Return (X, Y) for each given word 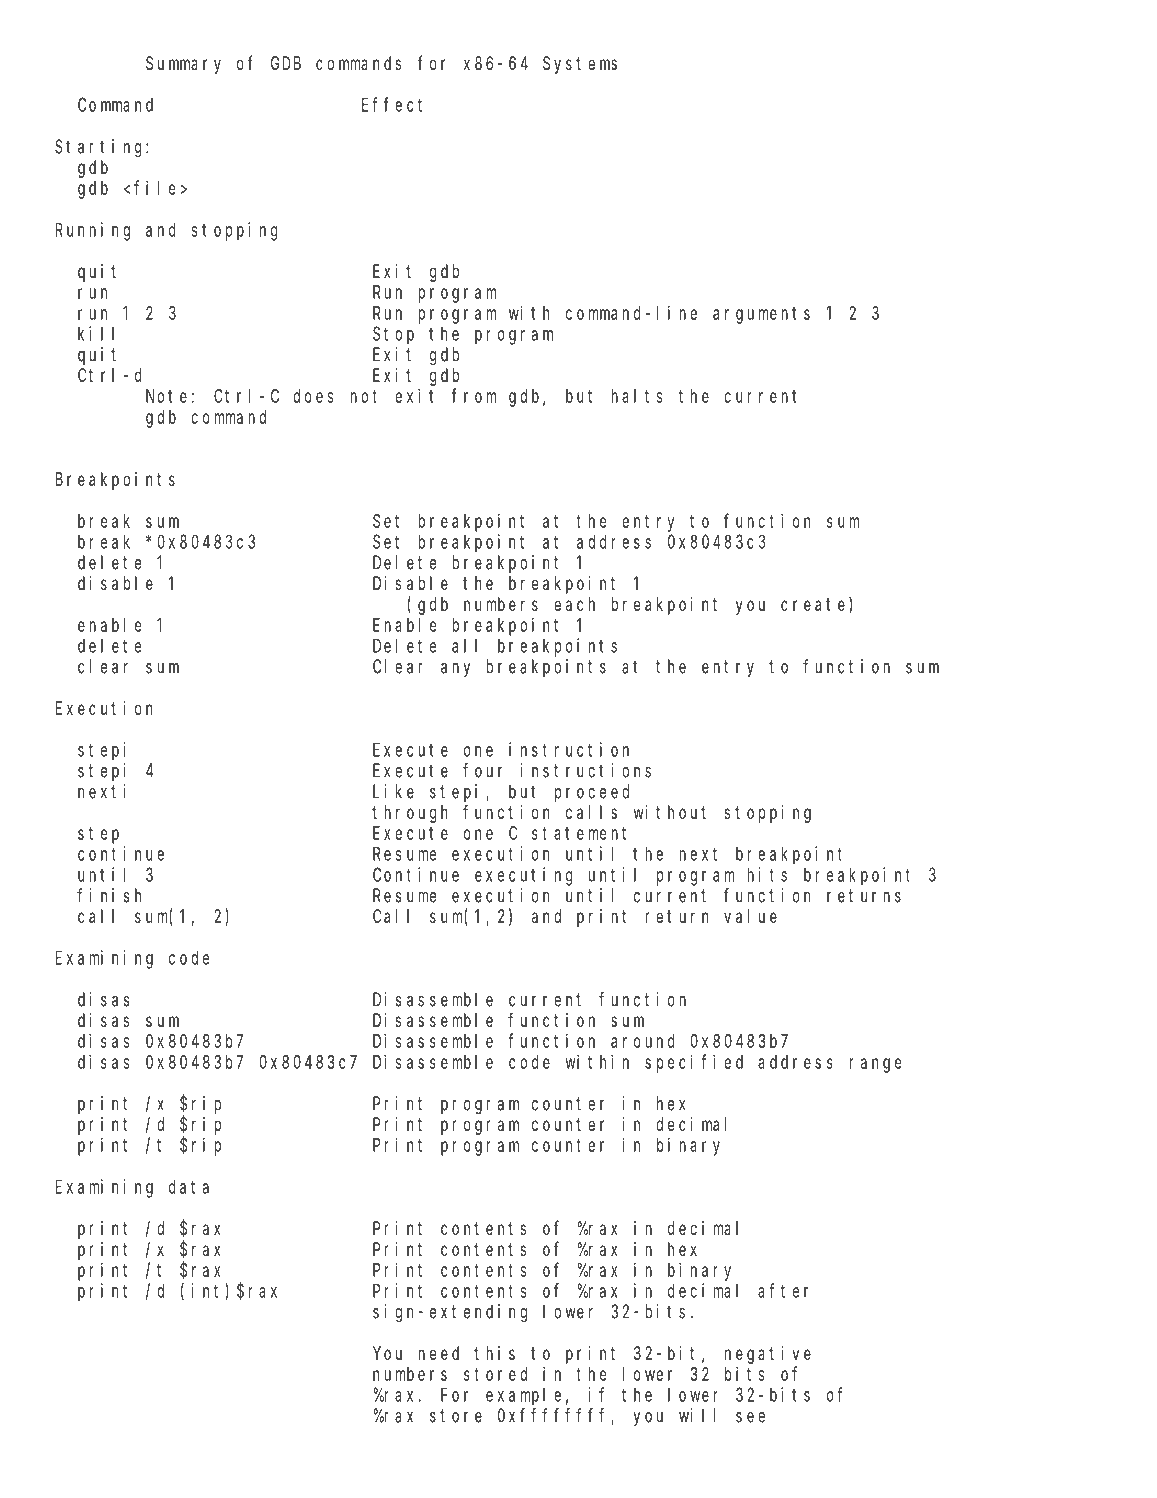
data (189, 1186)
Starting (101, 148)
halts (636, 396)
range (875, 1065)
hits (767, 874)
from (474, 396)
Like (393, 791)
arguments (761, 315)
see (750, 1417)
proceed (592, 793)
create (815, 606)
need (438, 1353)
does (313, 396)
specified (694, 1063)
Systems (580, 65)
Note (166, 396)
